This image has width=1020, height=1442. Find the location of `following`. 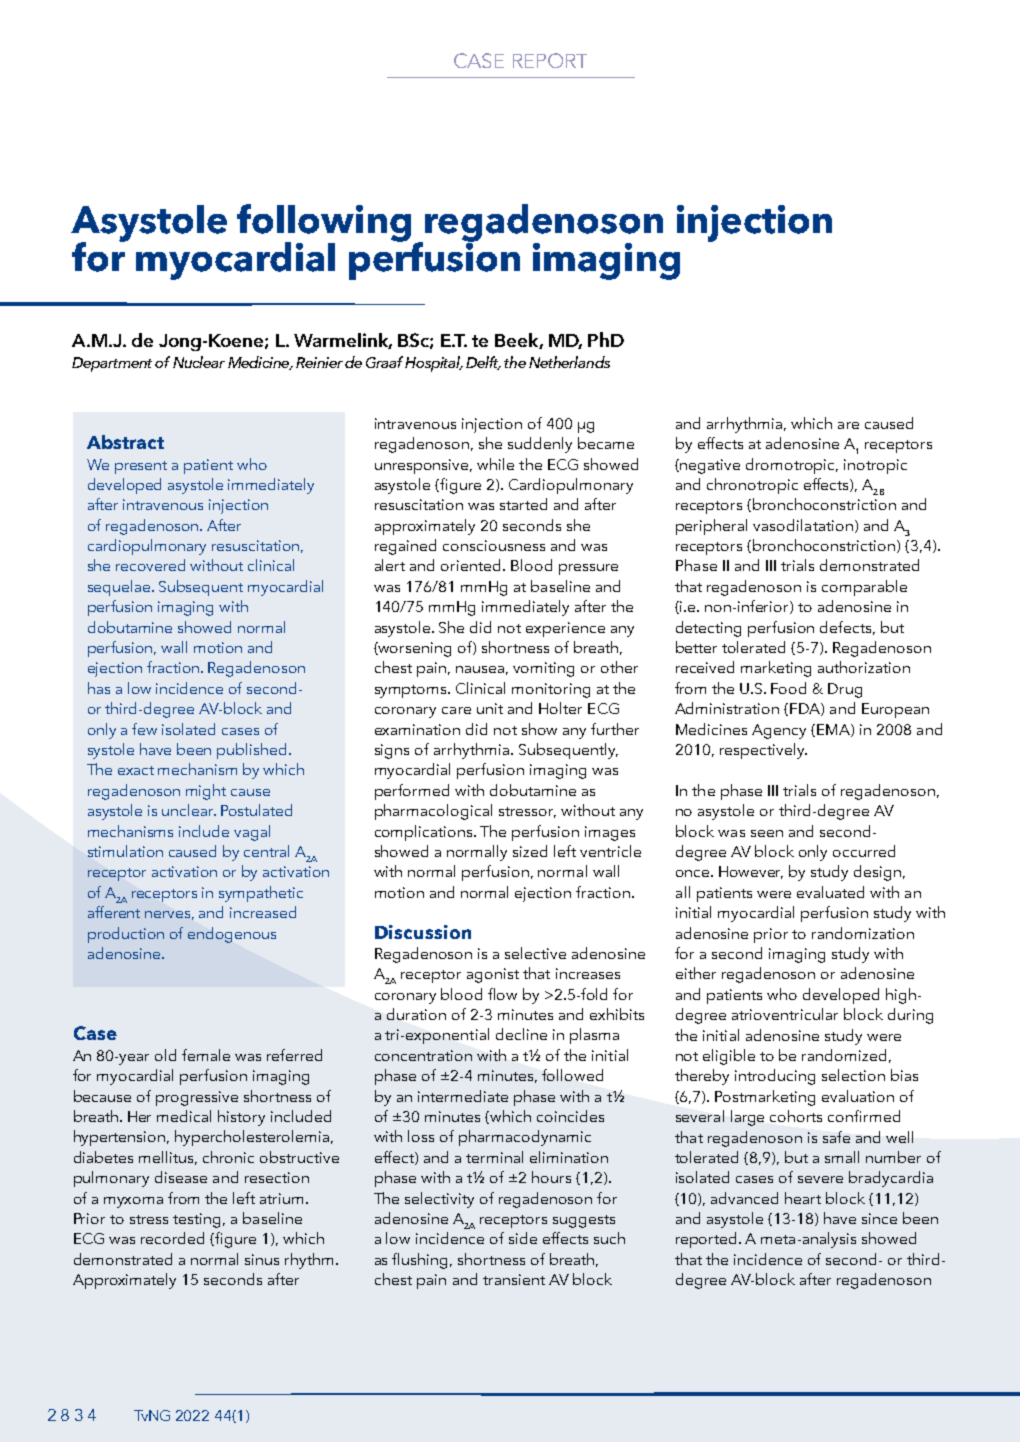

following is located at coordinates (324, 224).
